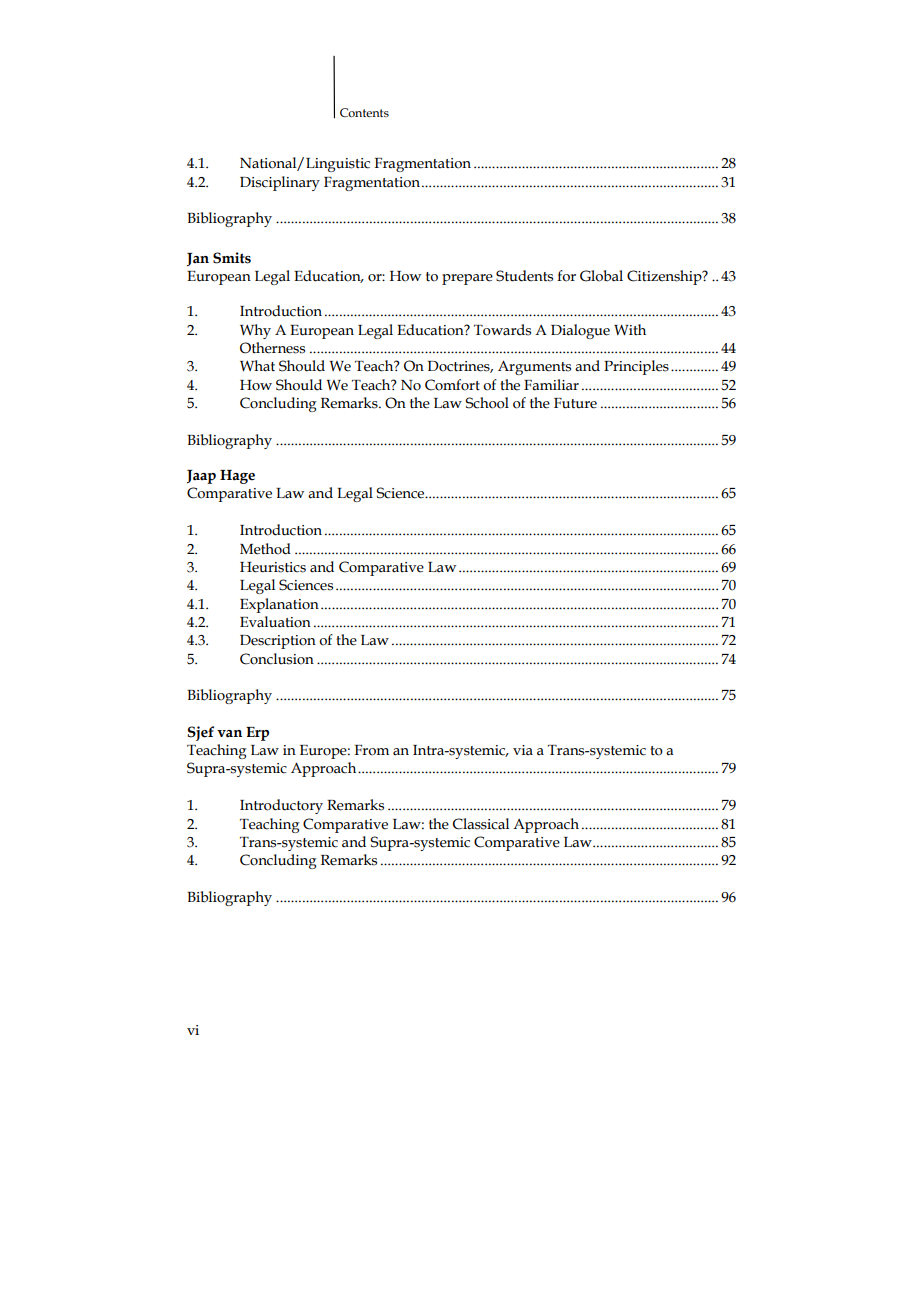 The image size is (924, 1308). What do you see at coordinates (280, 183) in the page?
I see `Disciplinary` at bounding box center [280, 183].
